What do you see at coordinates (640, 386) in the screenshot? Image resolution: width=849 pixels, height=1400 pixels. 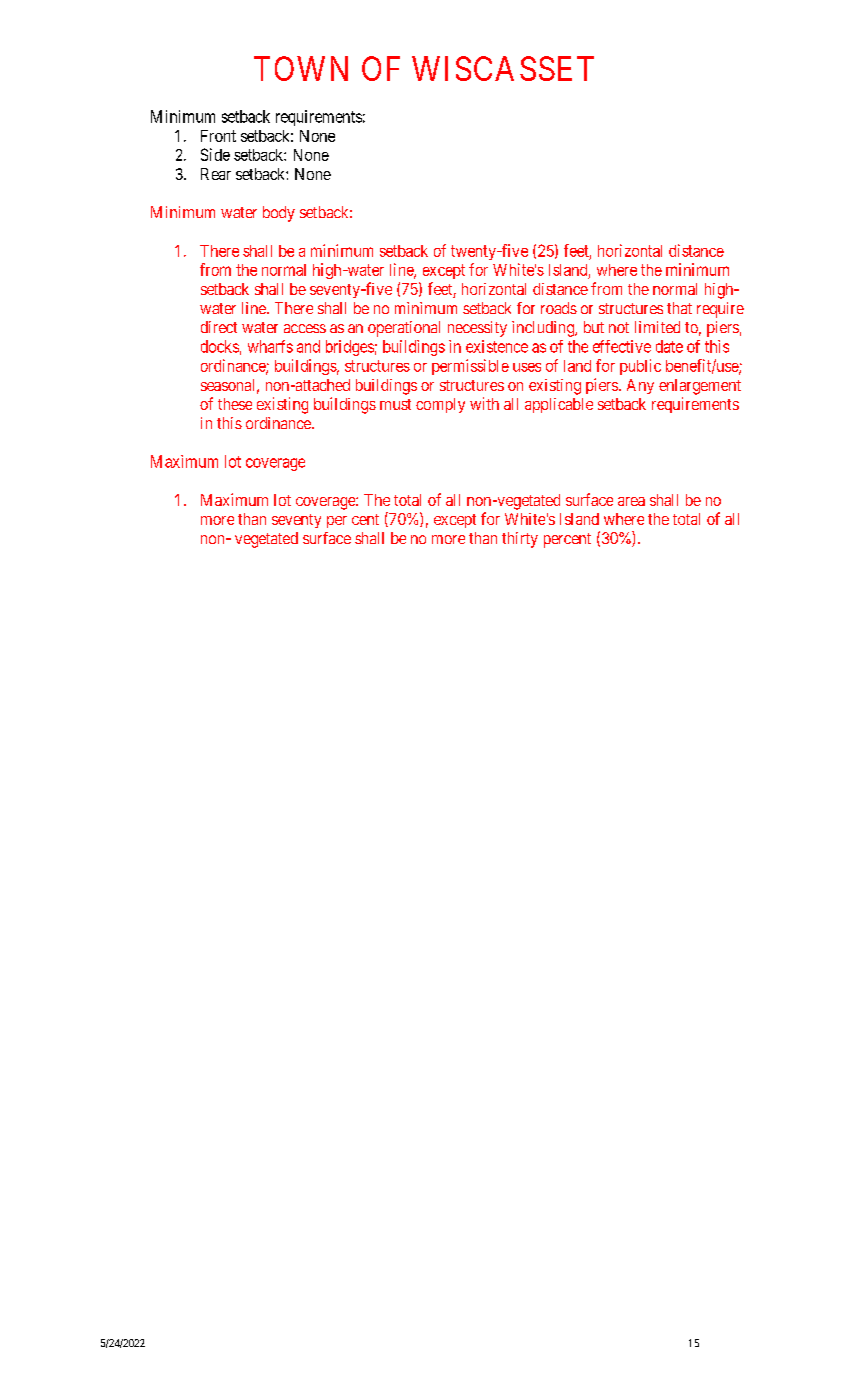 I see `Any` at bounding box center [640, 386].
